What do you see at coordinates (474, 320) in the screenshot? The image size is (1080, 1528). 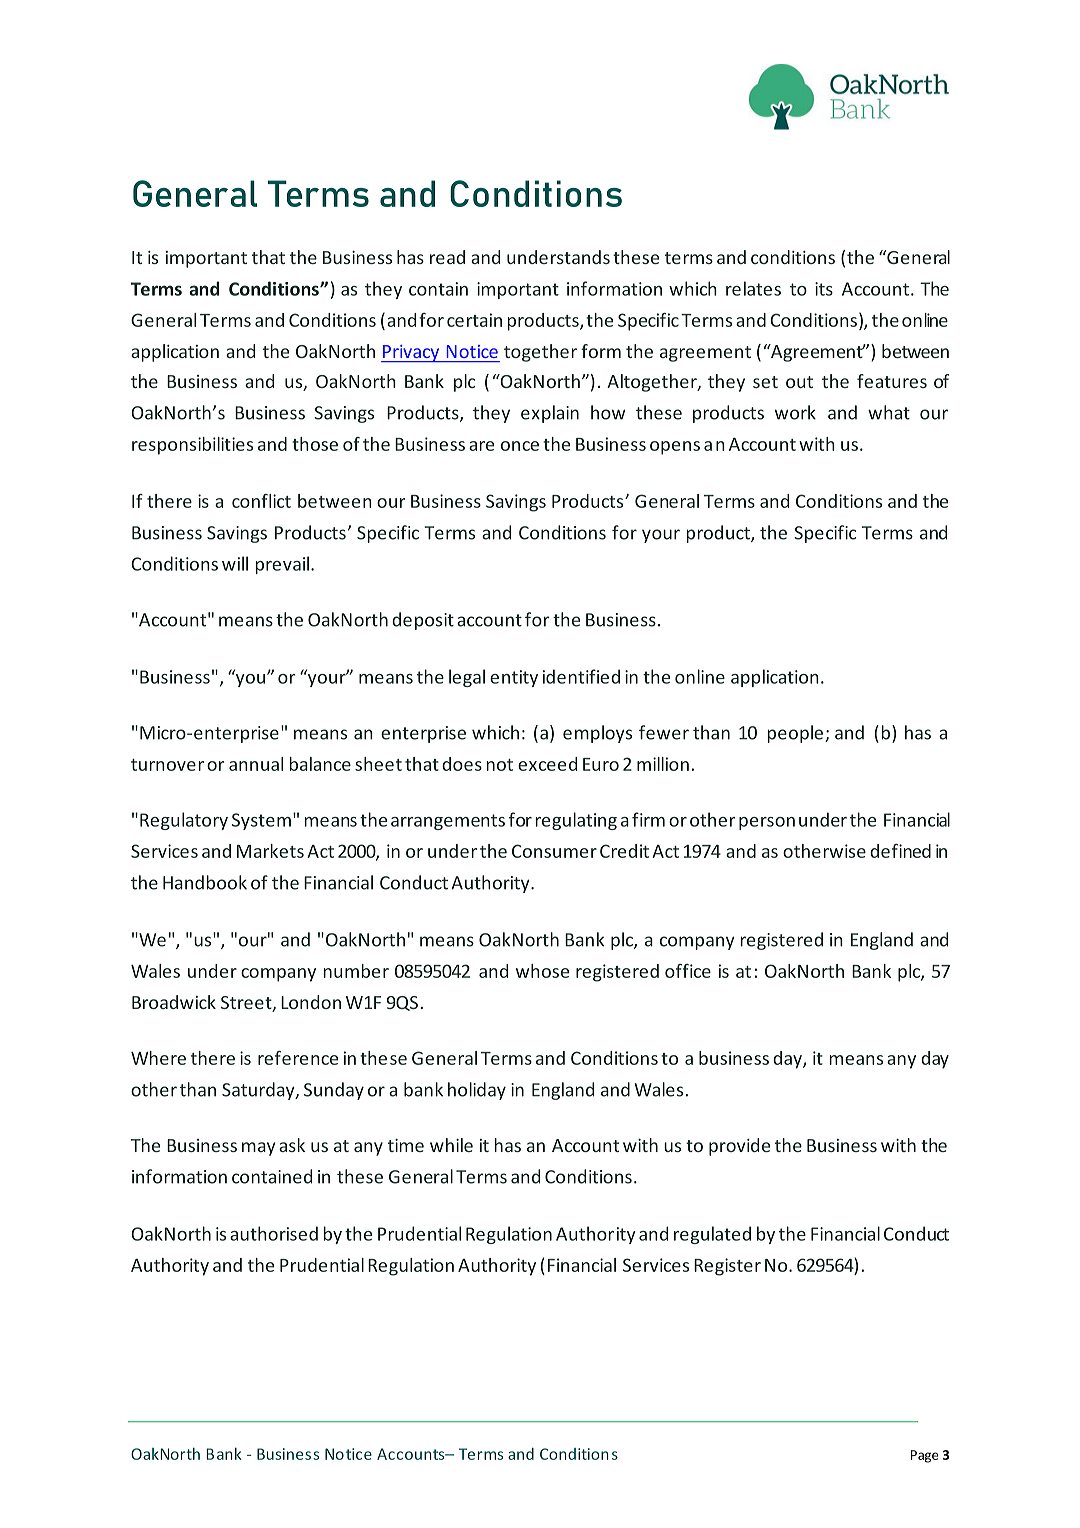 I see `certain` at bounding box center [474, 320].
